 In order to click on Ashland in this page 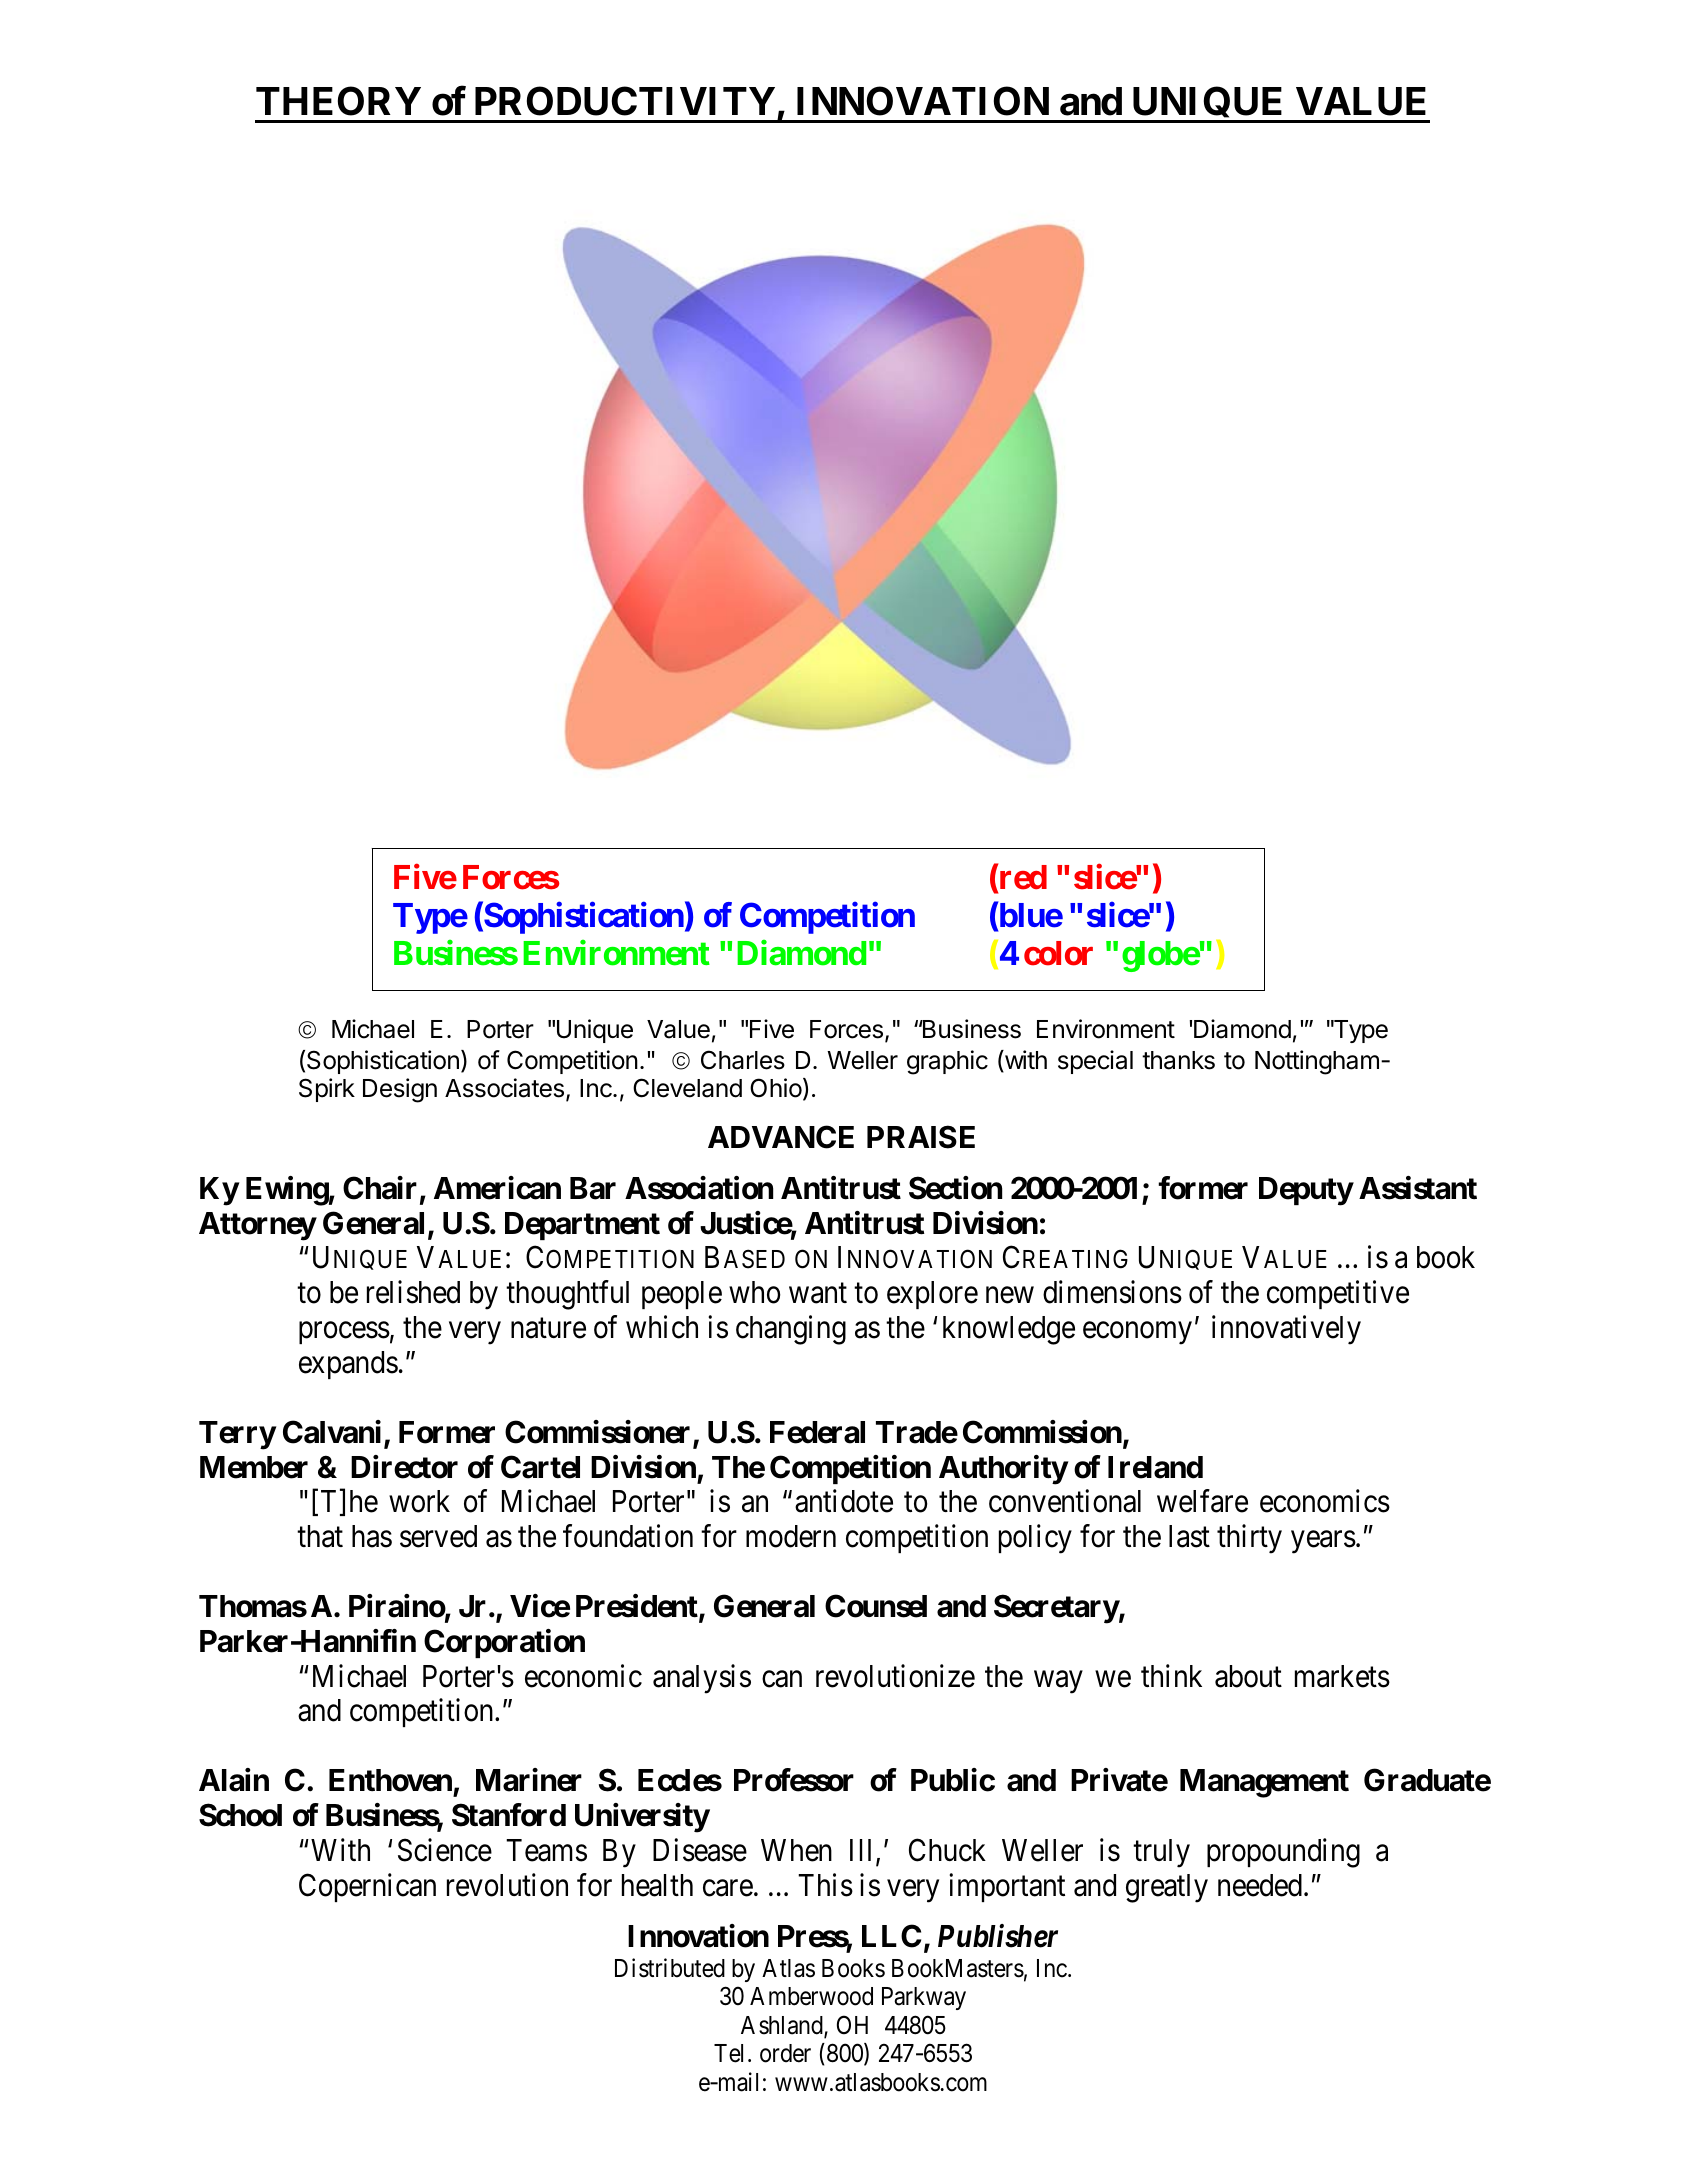, I will do `click(783, 2026)`.
